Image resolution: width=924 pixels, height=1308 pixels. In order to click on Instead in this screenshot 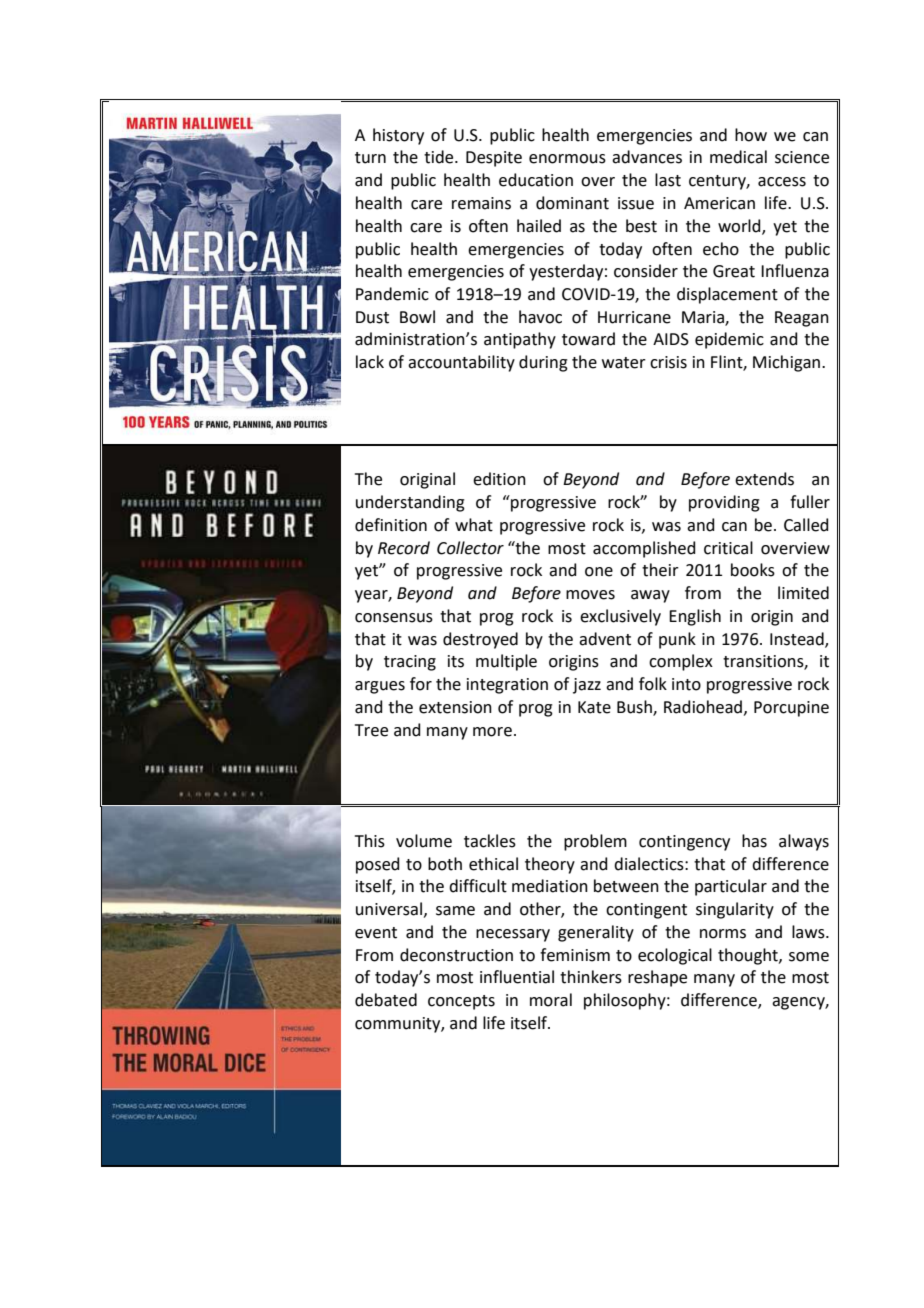, I will do `click(798, 639)`.
